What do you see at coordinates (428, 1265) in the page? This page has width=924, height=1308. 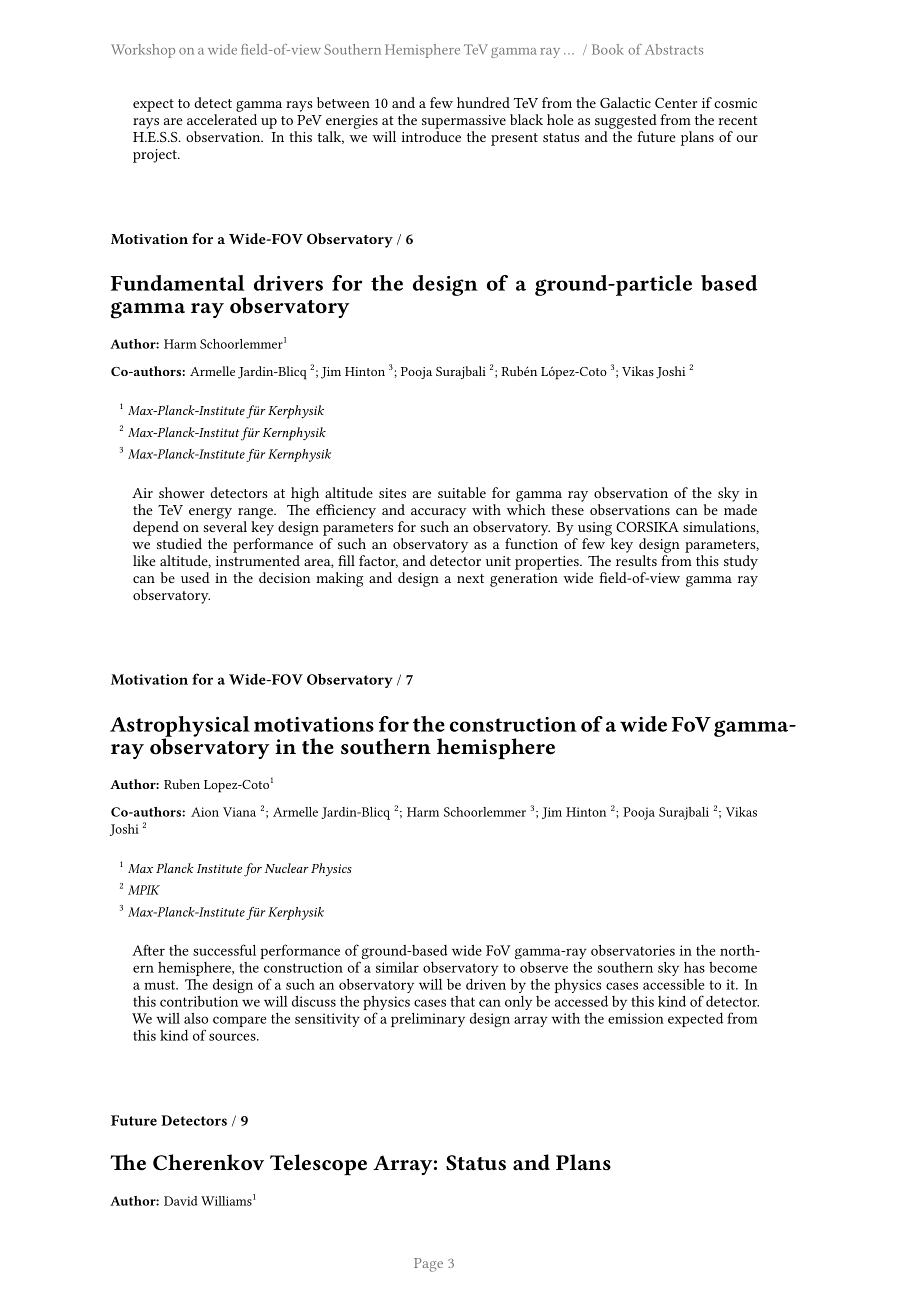 I see `Page` at bounding box center [428, 1265].
